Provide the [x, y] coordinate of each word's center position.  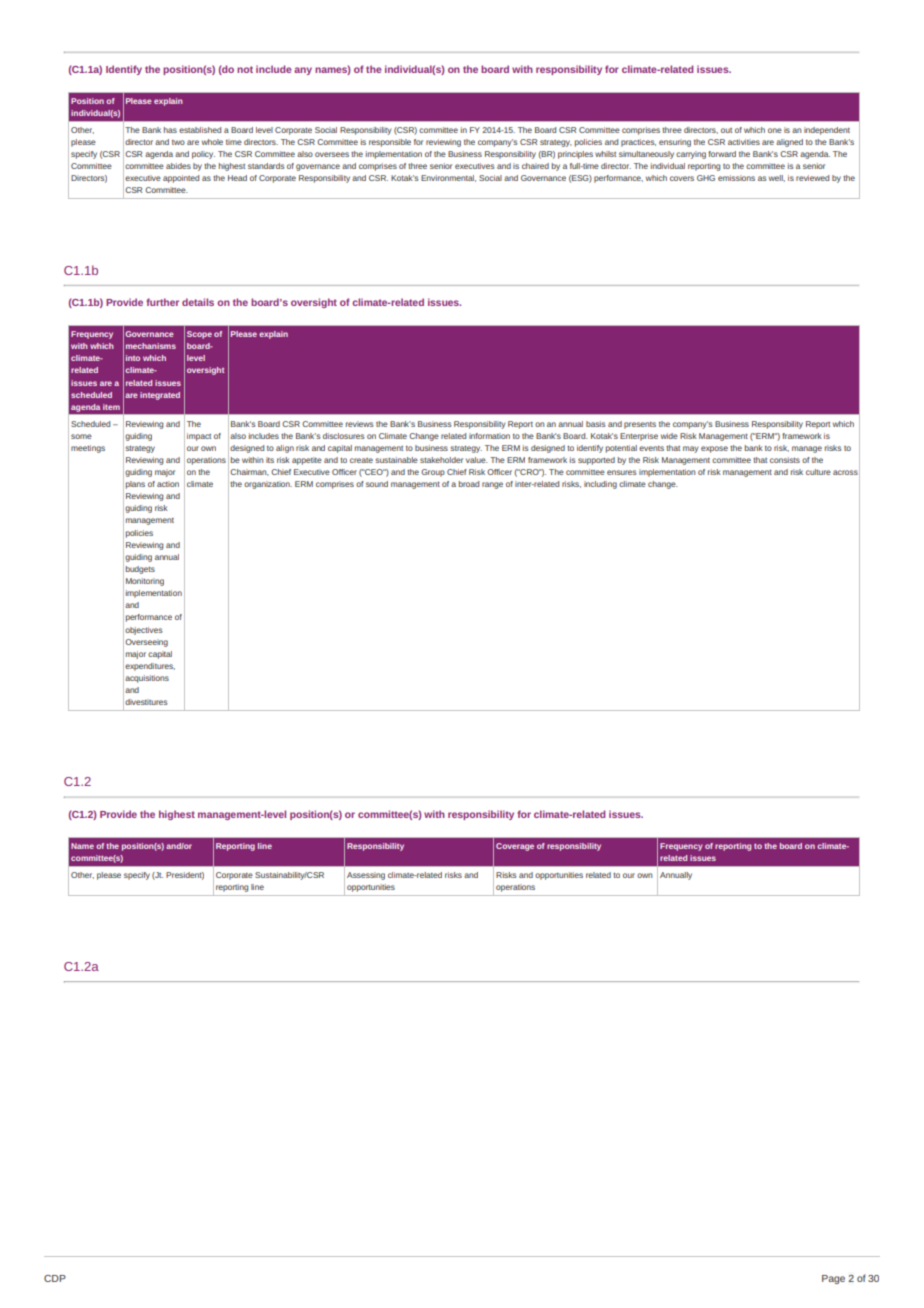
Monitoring [145, 582]
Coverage [515, 847]
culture [818, 472]
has [170, 130]
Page [833, 1279]
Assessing [366, 876]
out [726, 130]
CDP [55, 1278]
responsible [390, 143]
